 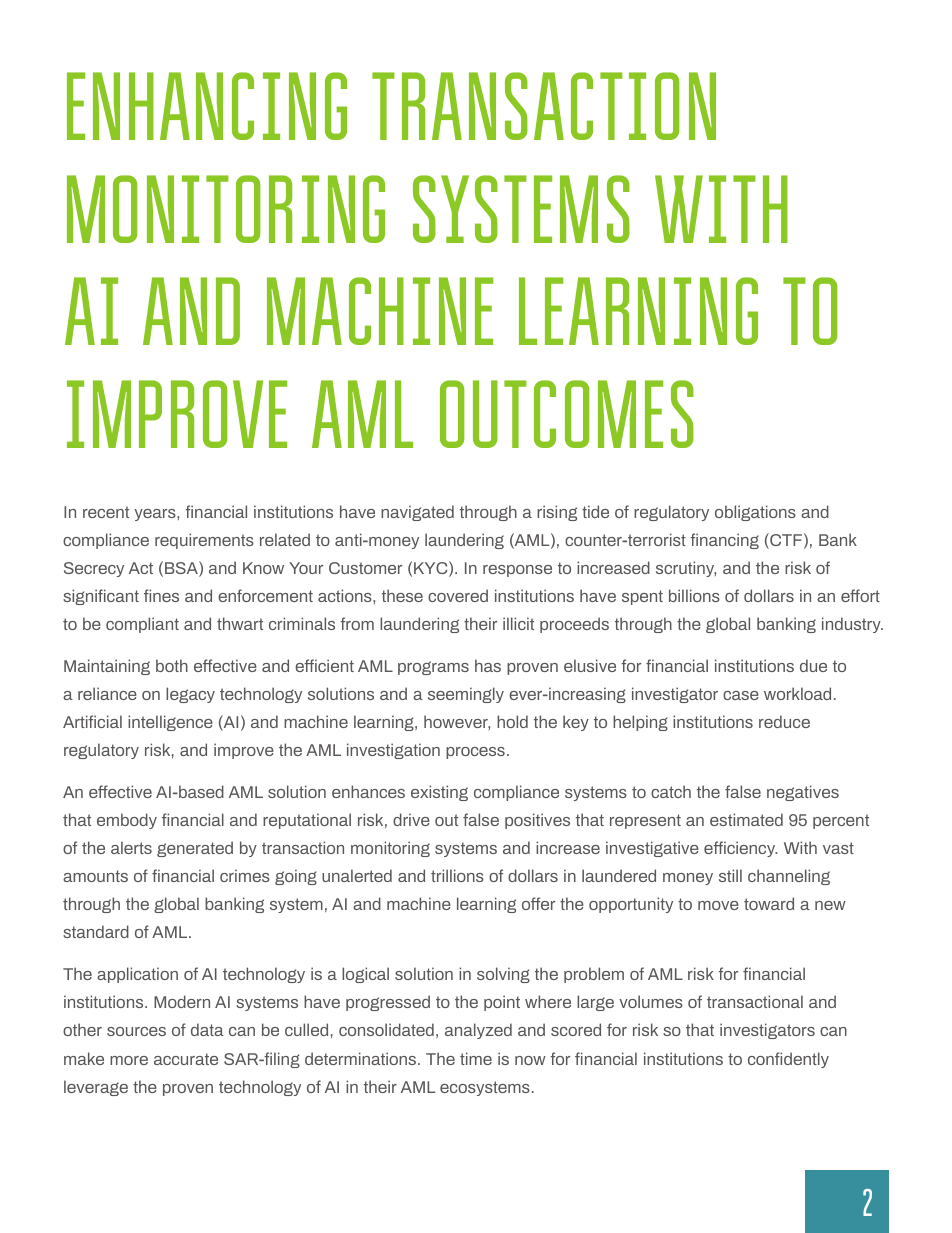 I want to click on OUTCOMES, so click(x=567, y=414).
